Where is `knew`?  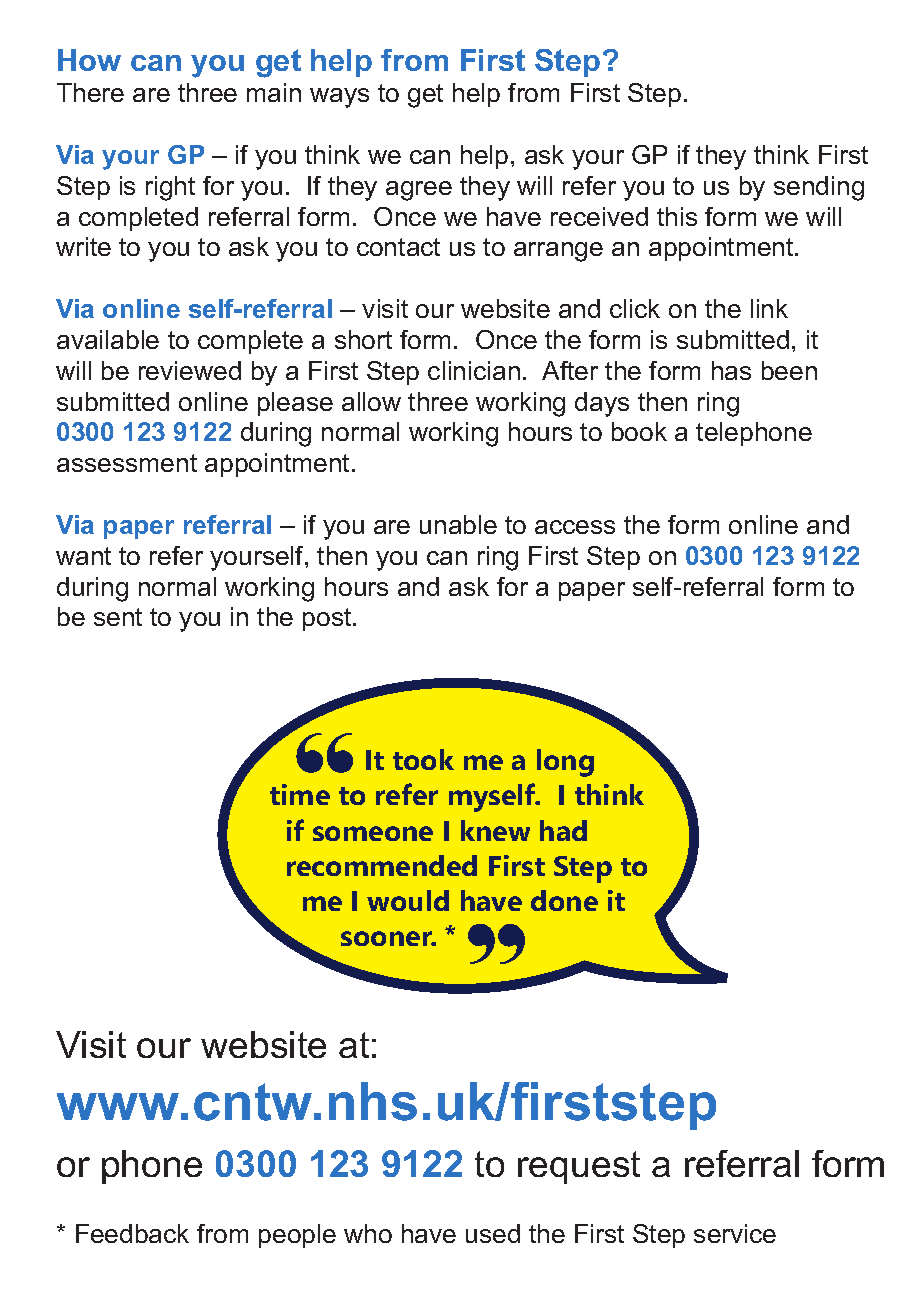
knew is located at coordinates (495, 830).
